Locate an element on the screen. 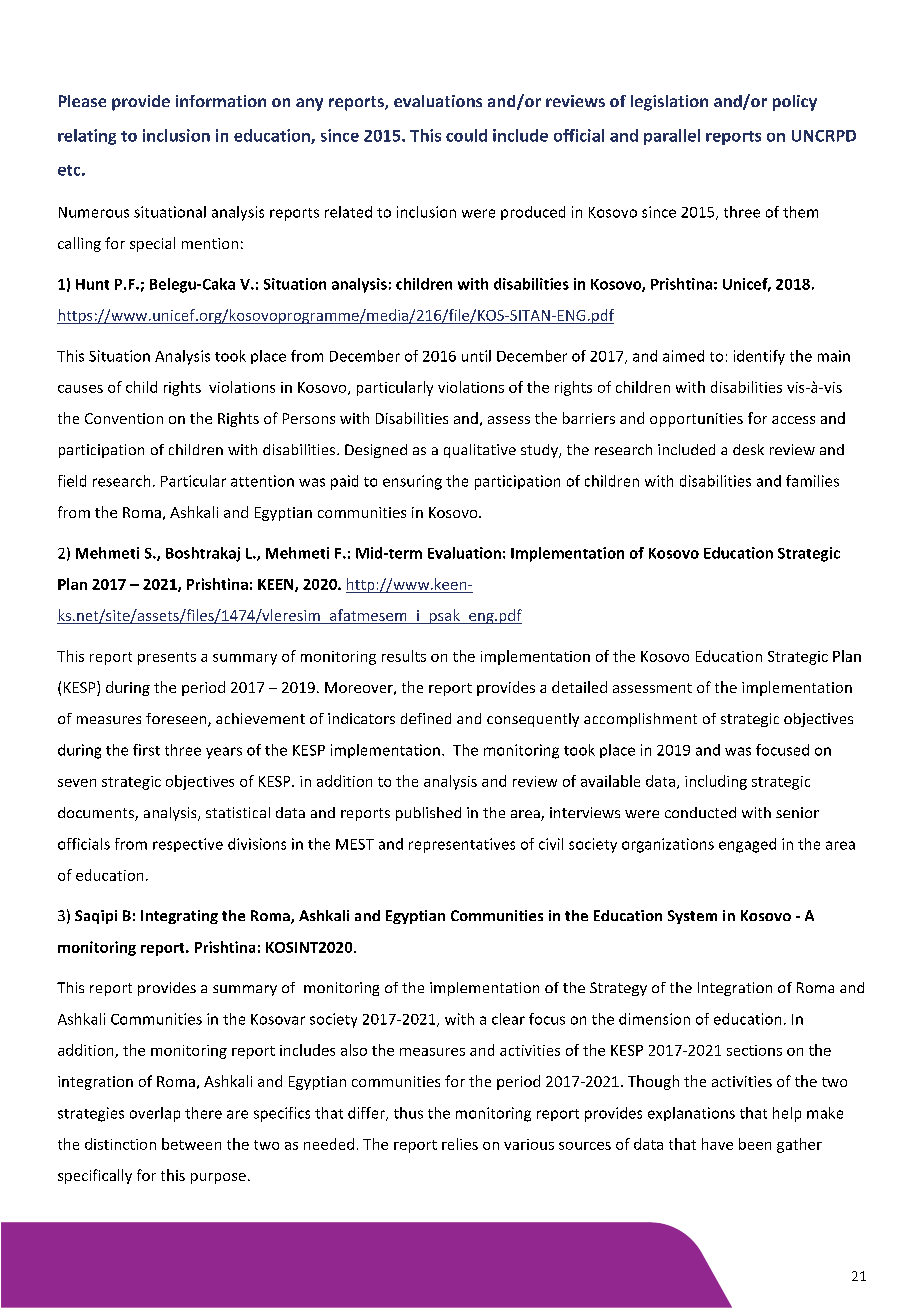 The image size is (924, 1308). information is located at coordinates (221, 101).
